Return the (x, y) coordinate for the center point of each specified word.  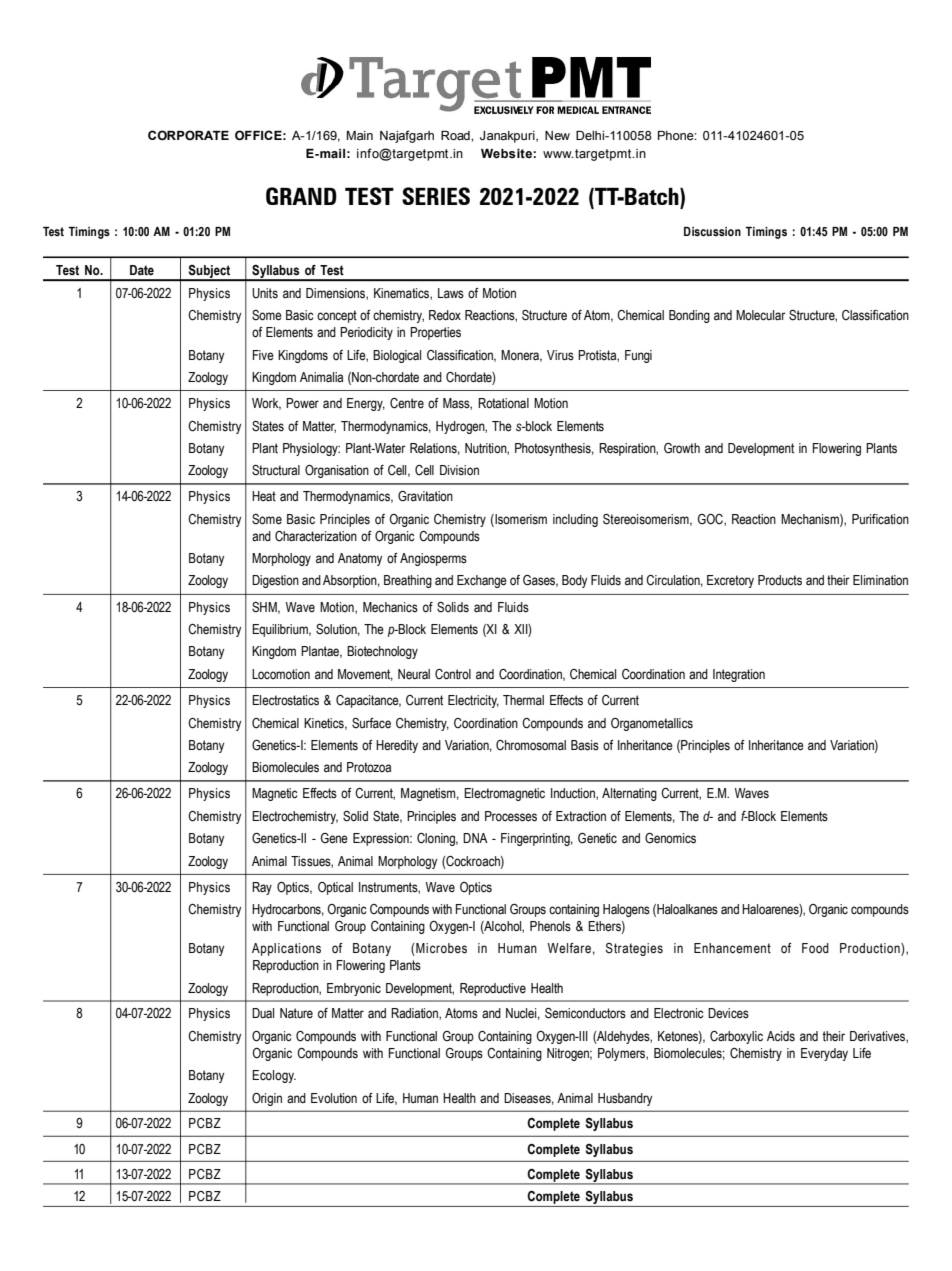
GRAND (301, 196)
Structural (276, 470)
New (557, 135)
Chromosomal (531, 745)
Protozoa (369, 767)
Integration (739, 675)
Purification (880, 519)
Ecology (274, 1076)
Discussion (712, 231)
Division (459, 470)
